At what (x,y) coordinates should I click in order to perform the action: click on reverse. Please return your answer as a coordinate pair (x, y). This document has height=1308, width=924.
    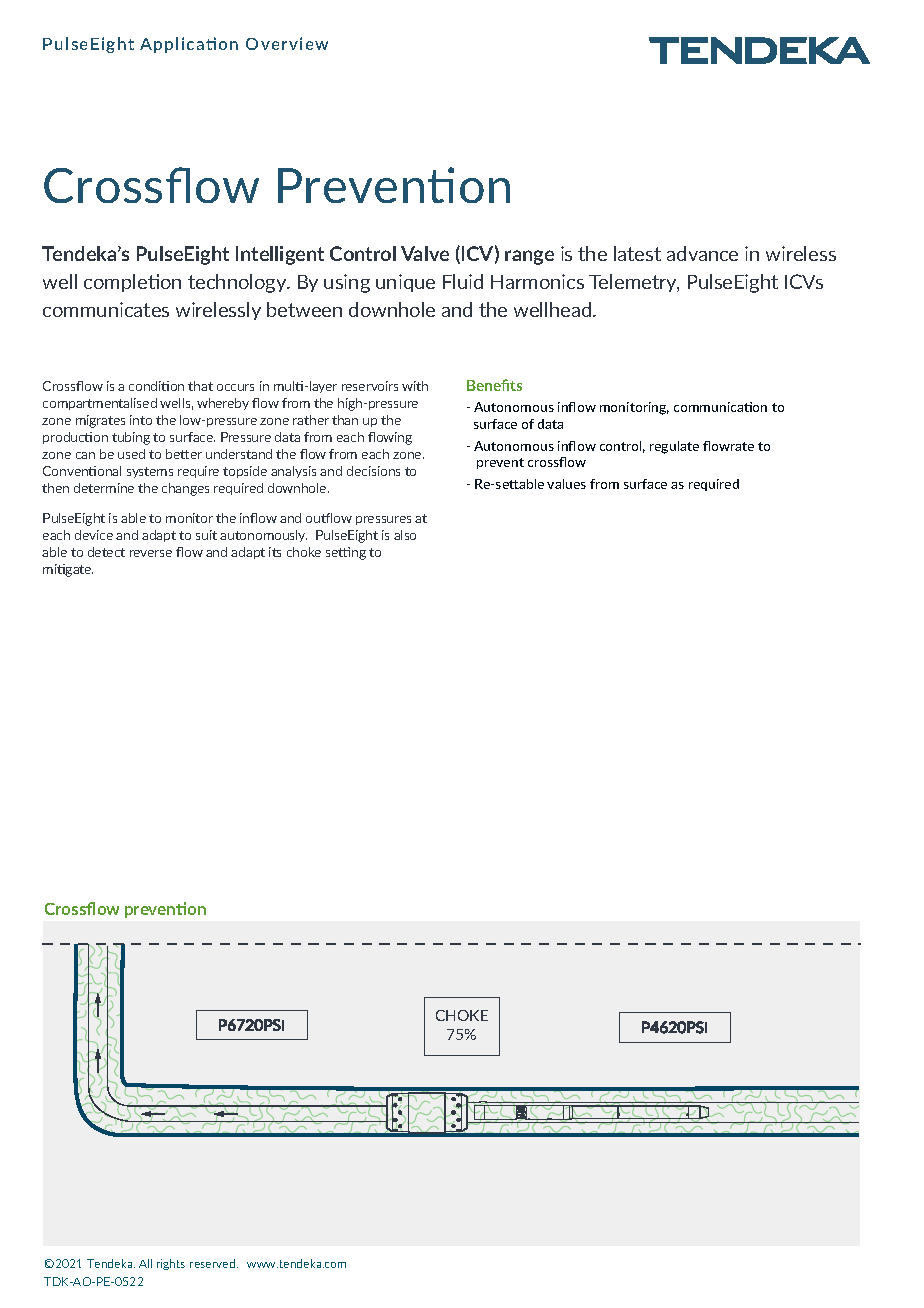
    Looking at the image, I should click on (151, 553).
